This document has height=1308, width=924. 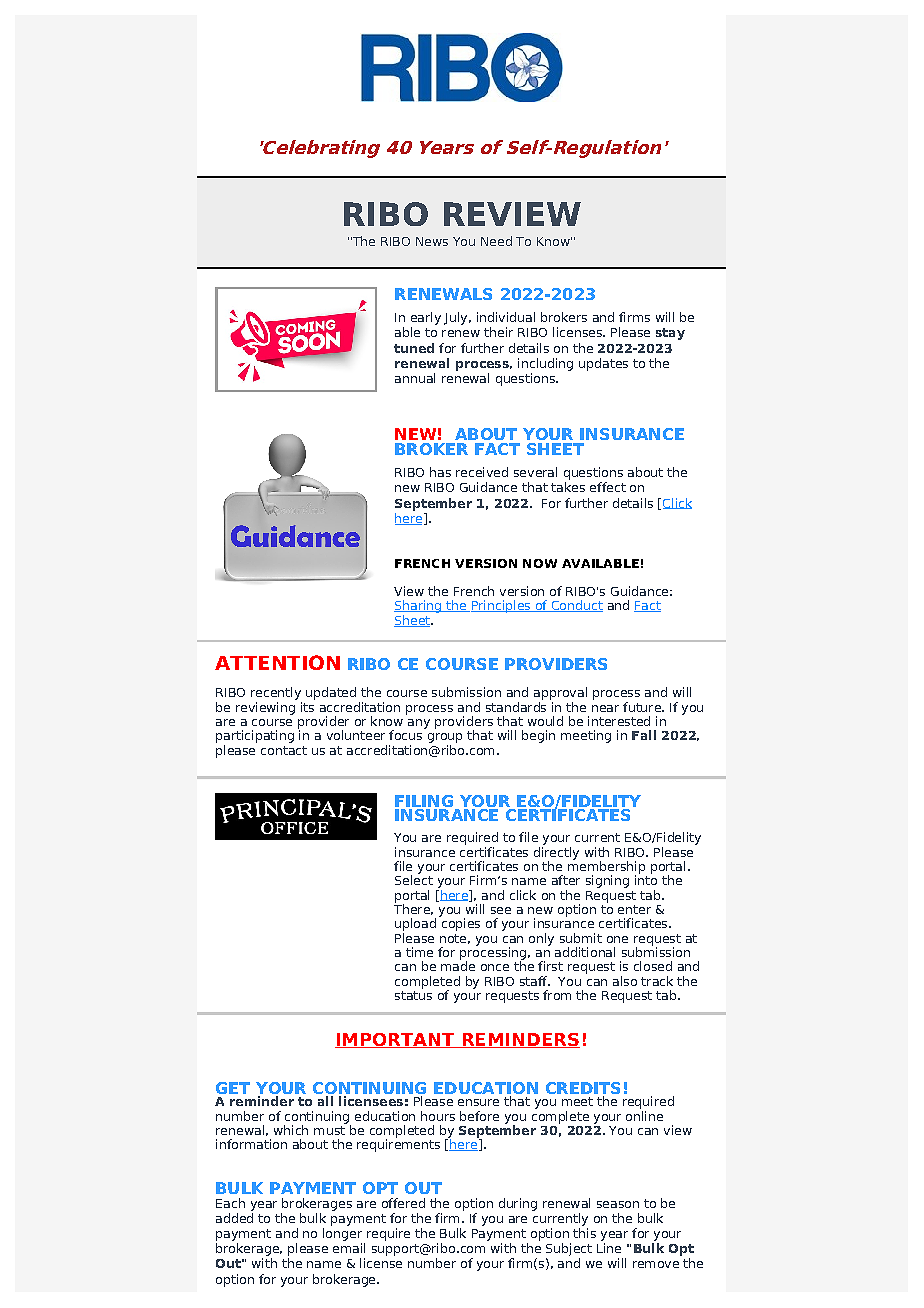 What do you see at coordinates (634, 909) in the document?
I see `enter` at bounding box center [634, 909].
